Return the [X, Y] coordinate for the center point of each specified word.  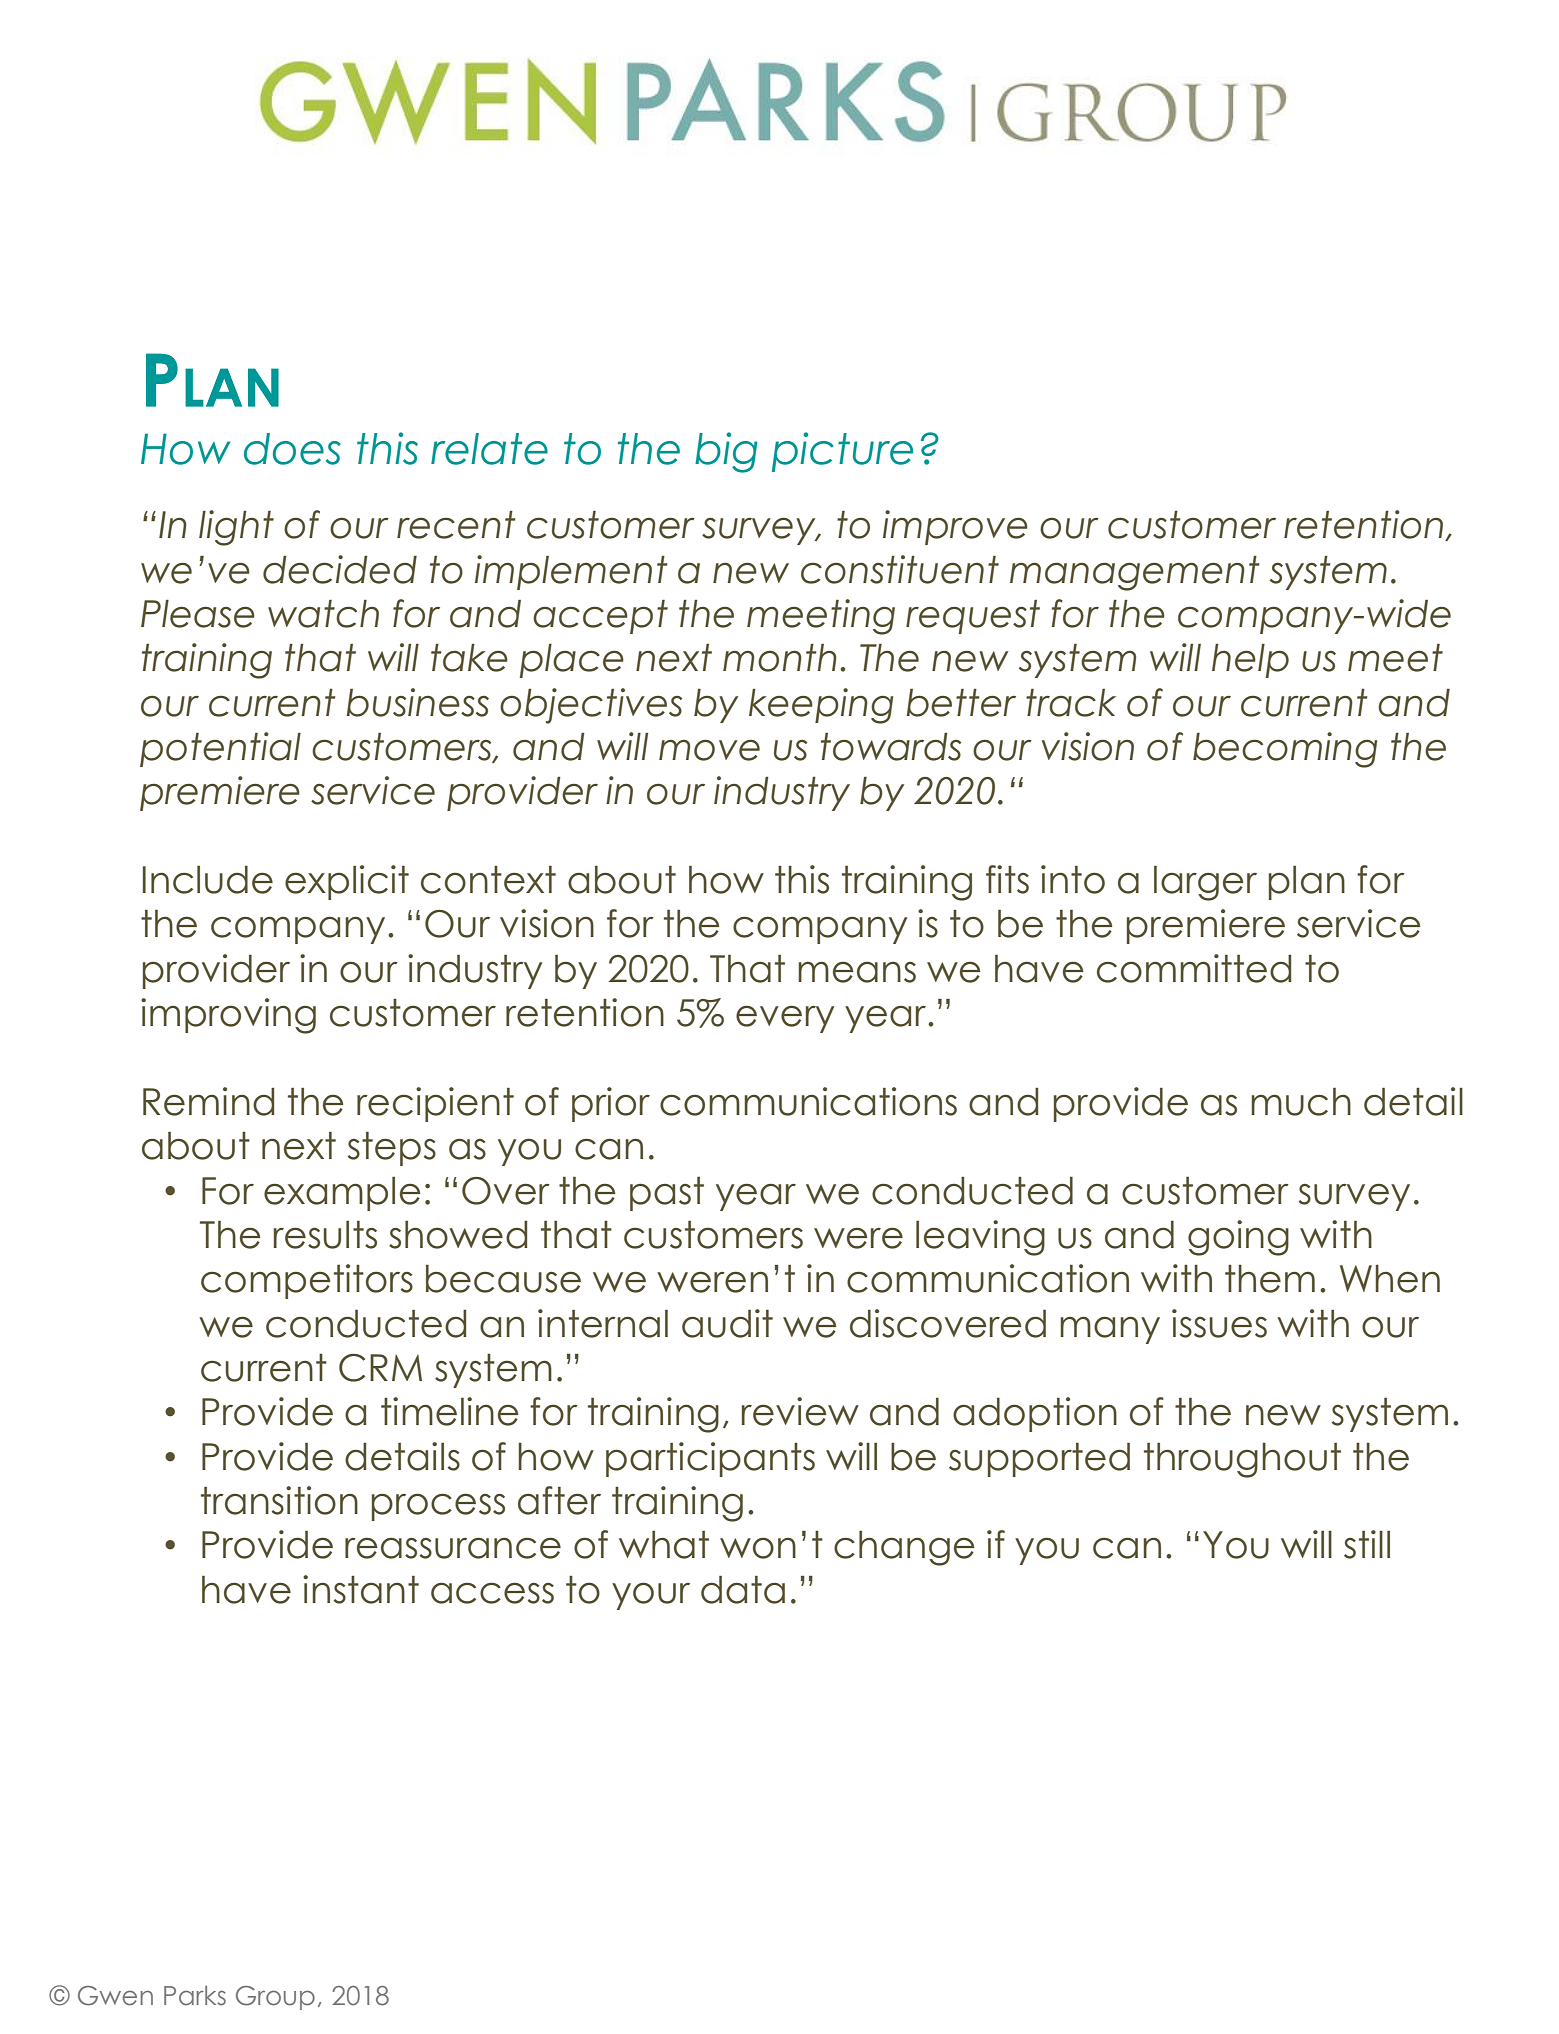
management [1134, 573]
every [785, 1019]
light [236, 528]
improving [228, 1016]
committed [1194, 968]
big [726, 452]
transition [279, 1500]
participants [710, 1459]
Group [275, 1998]
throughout [1242, 1460]
